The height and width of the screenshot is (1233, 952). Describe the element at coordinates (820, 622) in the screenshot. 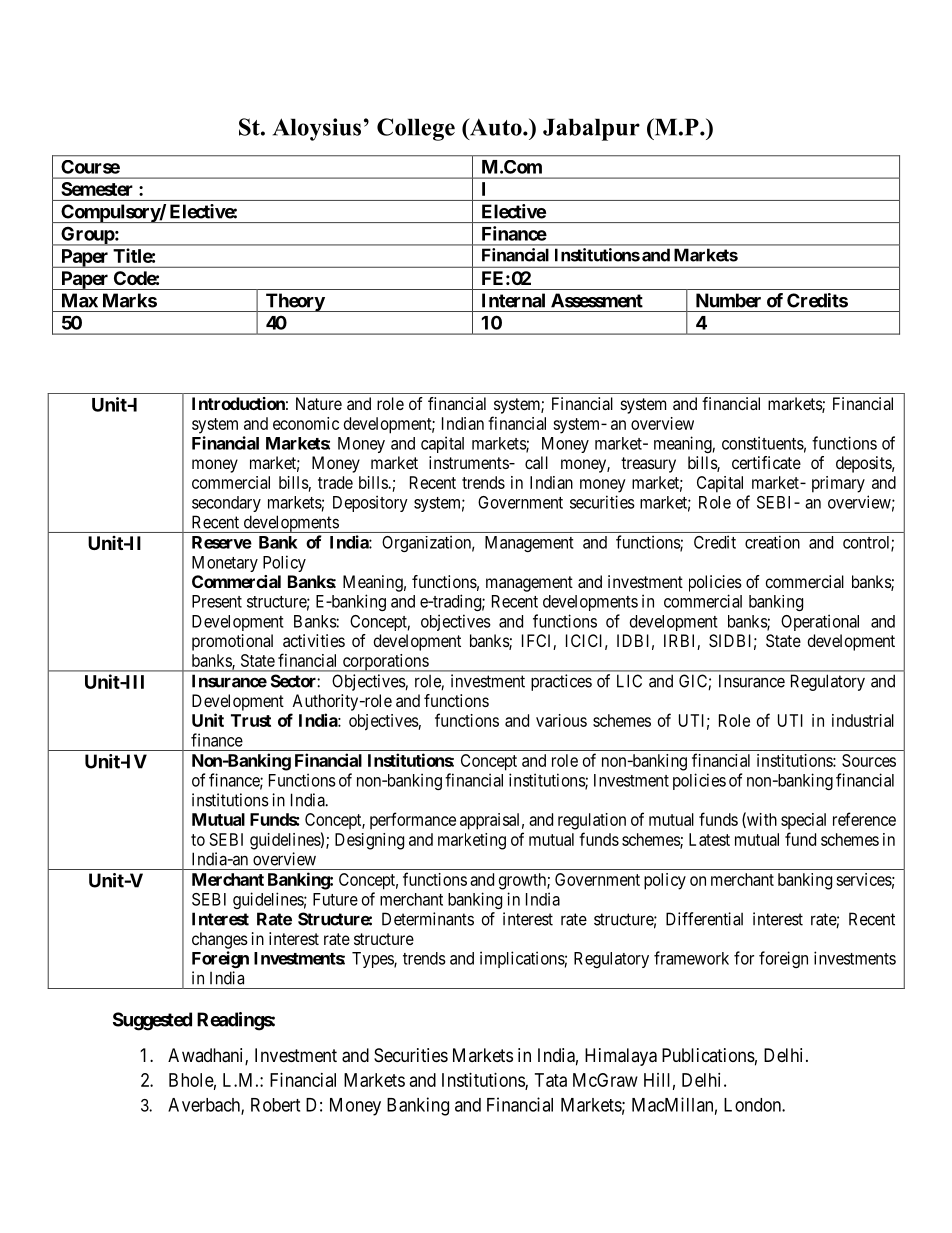

I see `Operational` at that location.
